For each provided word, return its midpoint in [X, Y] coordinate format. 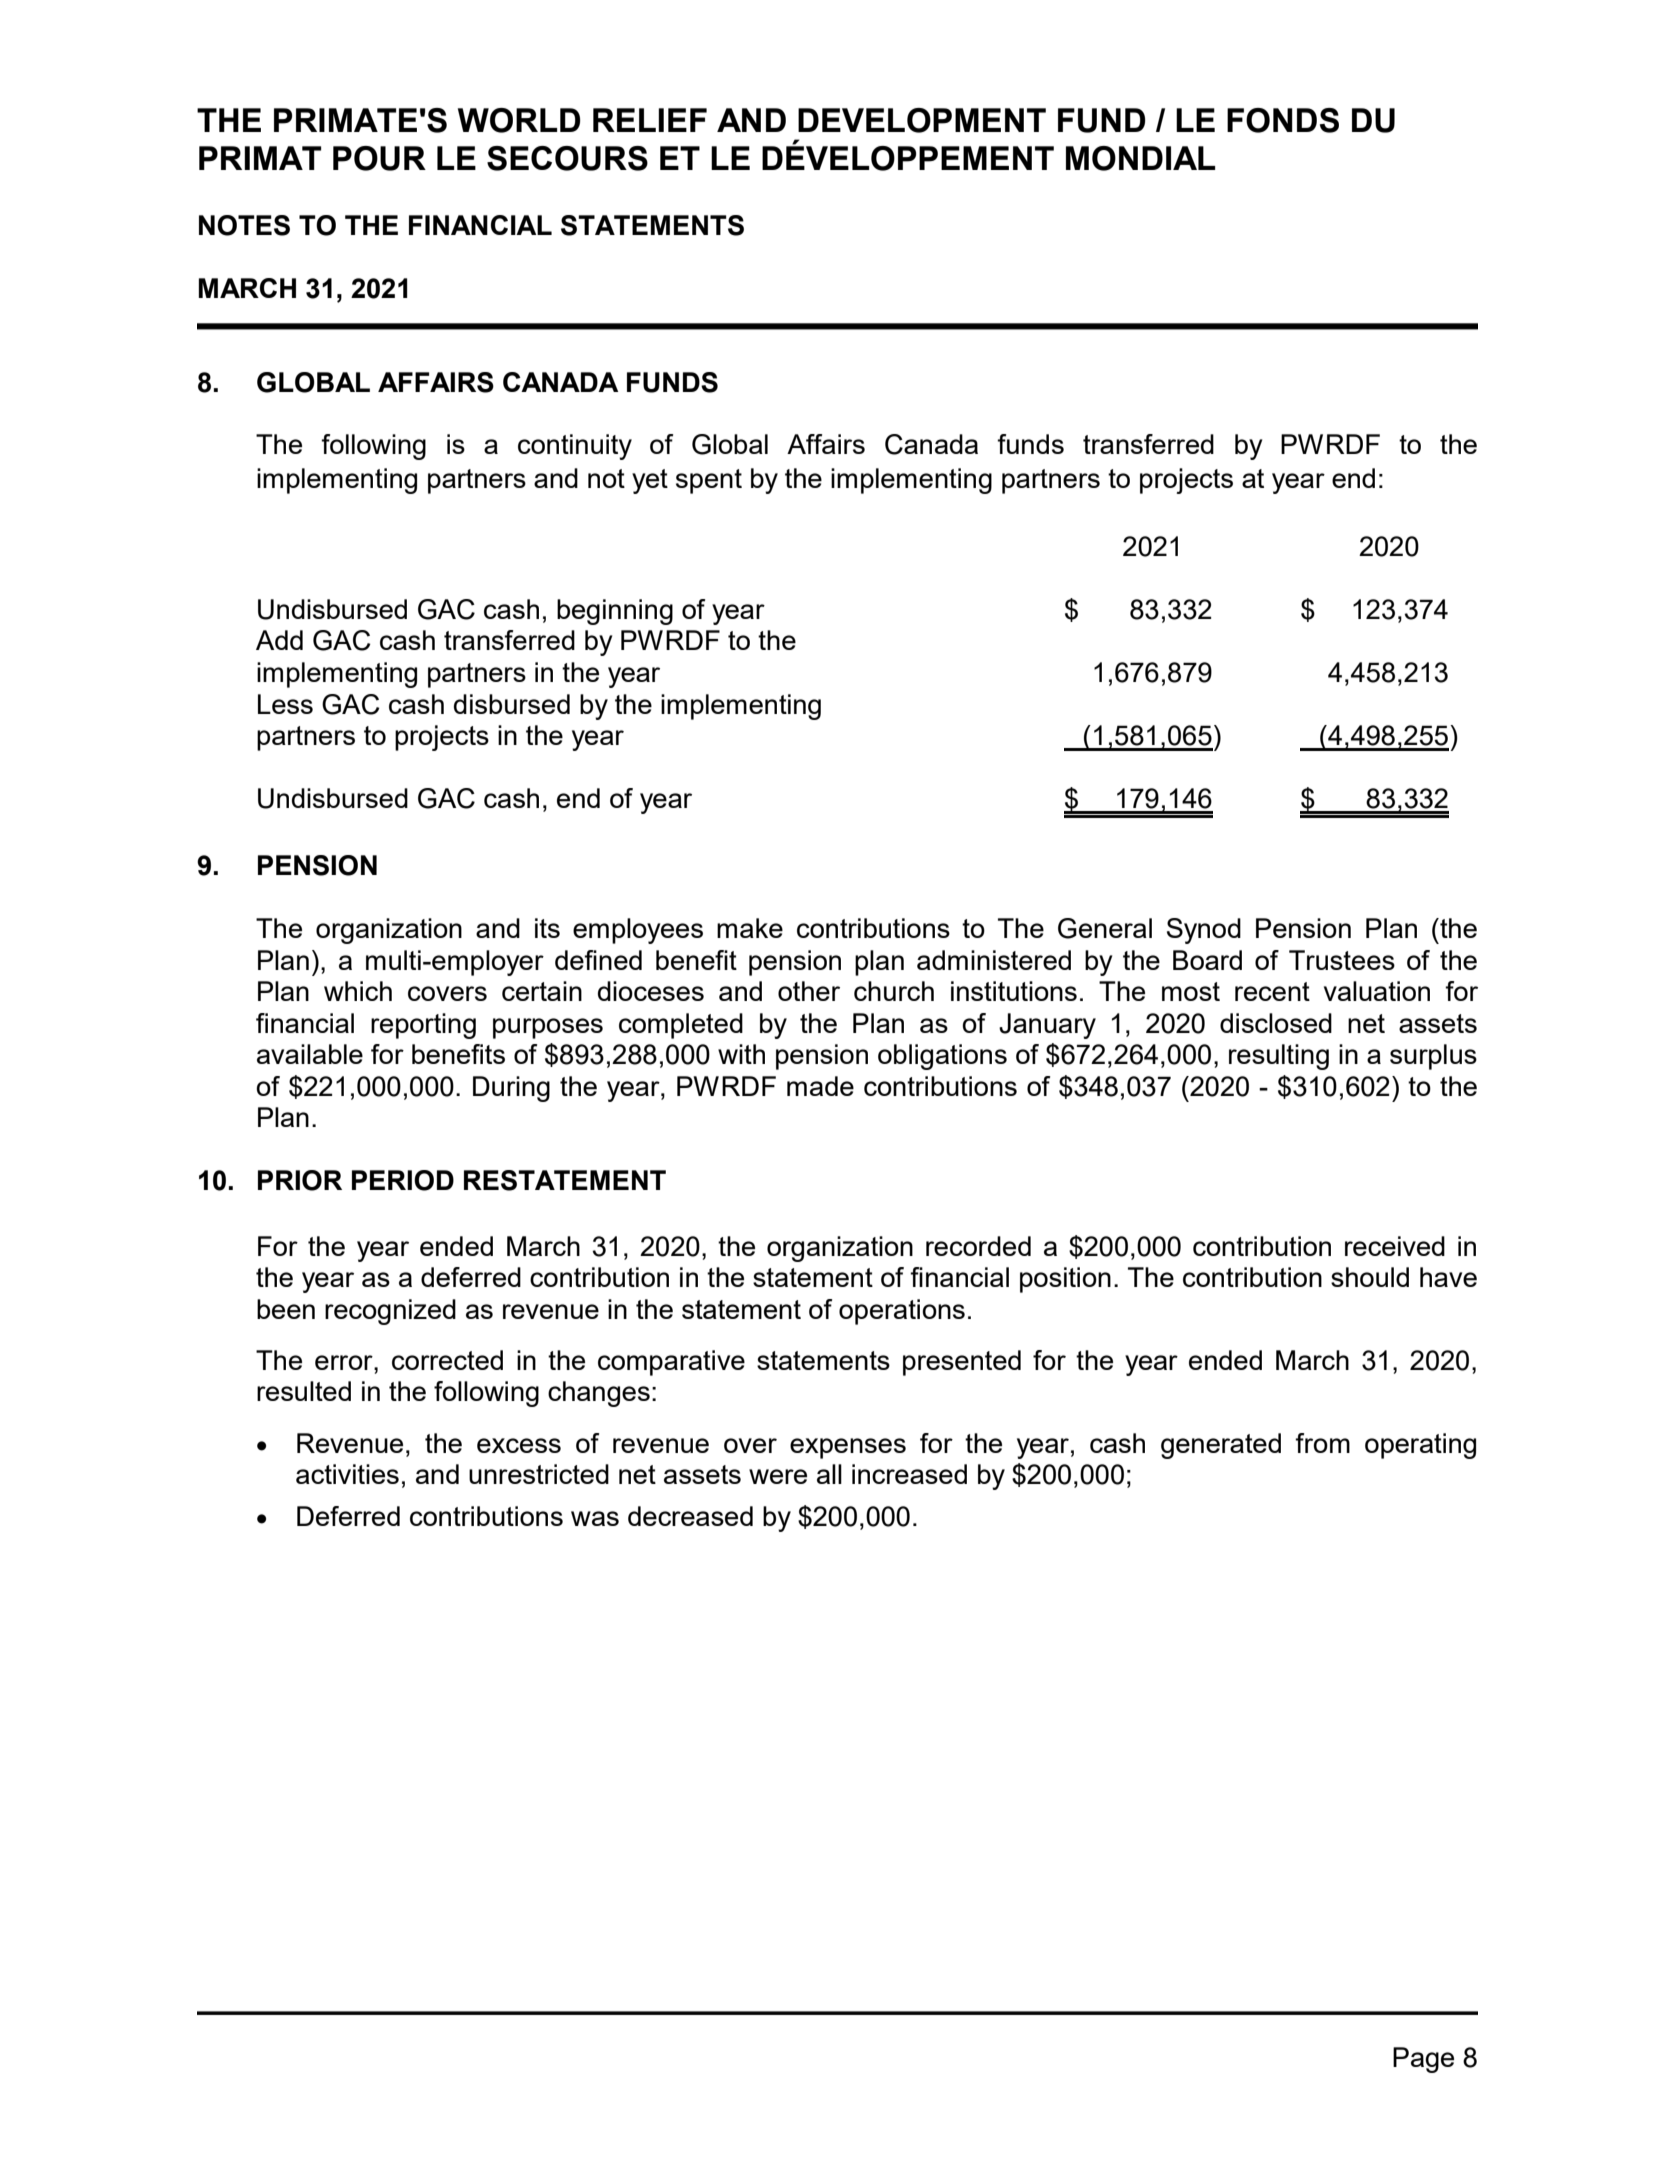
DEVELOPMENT [922, 120]
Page [1423, 2060]
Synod [1204, 931]
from [1322, 1443]
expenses [848, 1448]
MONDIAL [1140, 158]
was [595, 1518]
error [345, 1362]
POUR [379, 158]
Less [285, 704]
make [750, 928]
